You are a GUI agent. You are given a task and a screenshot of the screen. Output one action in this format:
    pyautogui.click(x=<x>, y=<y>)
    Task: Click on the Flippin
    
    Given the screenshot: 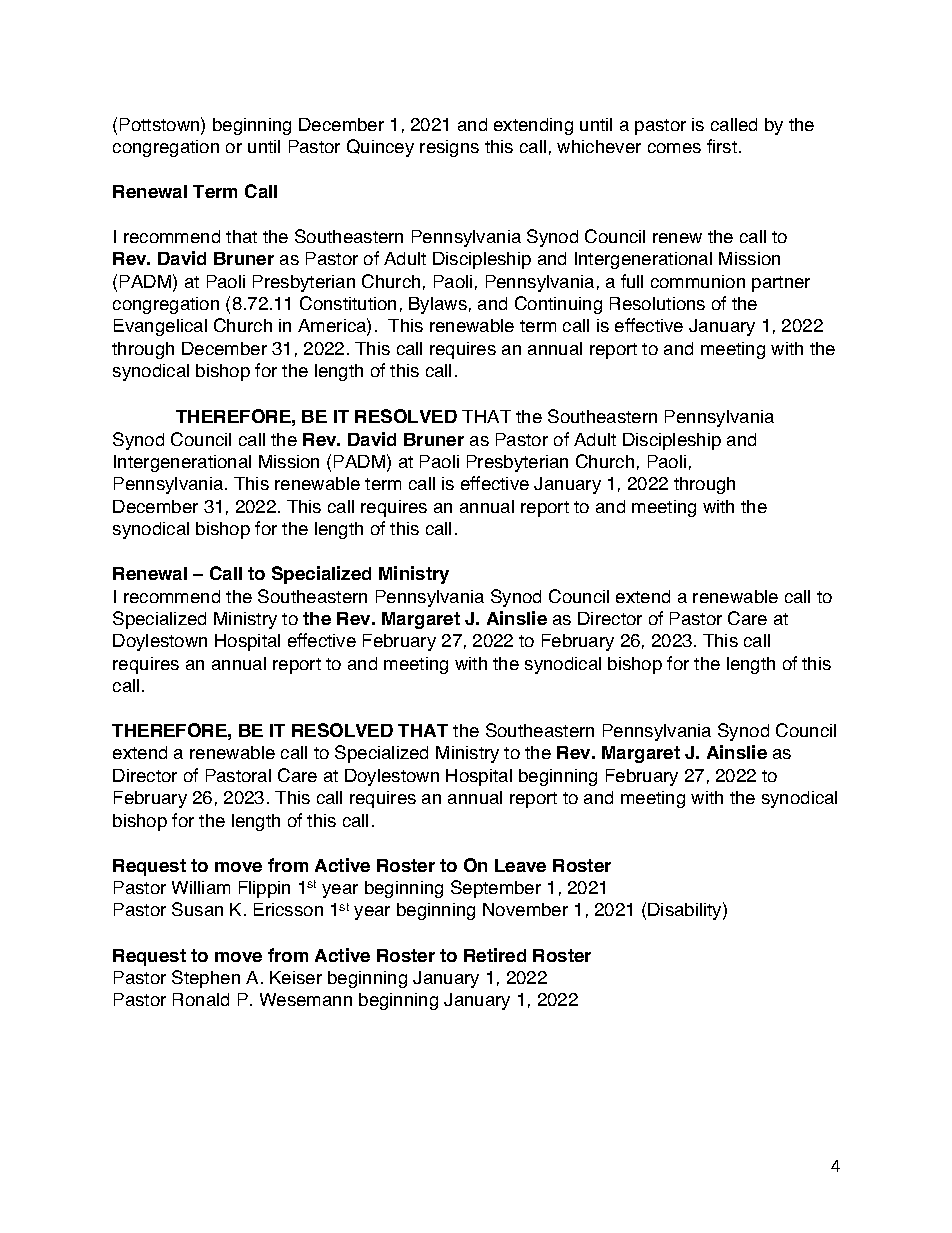 What is the action you would take?
    pyautogui.click(x=264, y=889)
